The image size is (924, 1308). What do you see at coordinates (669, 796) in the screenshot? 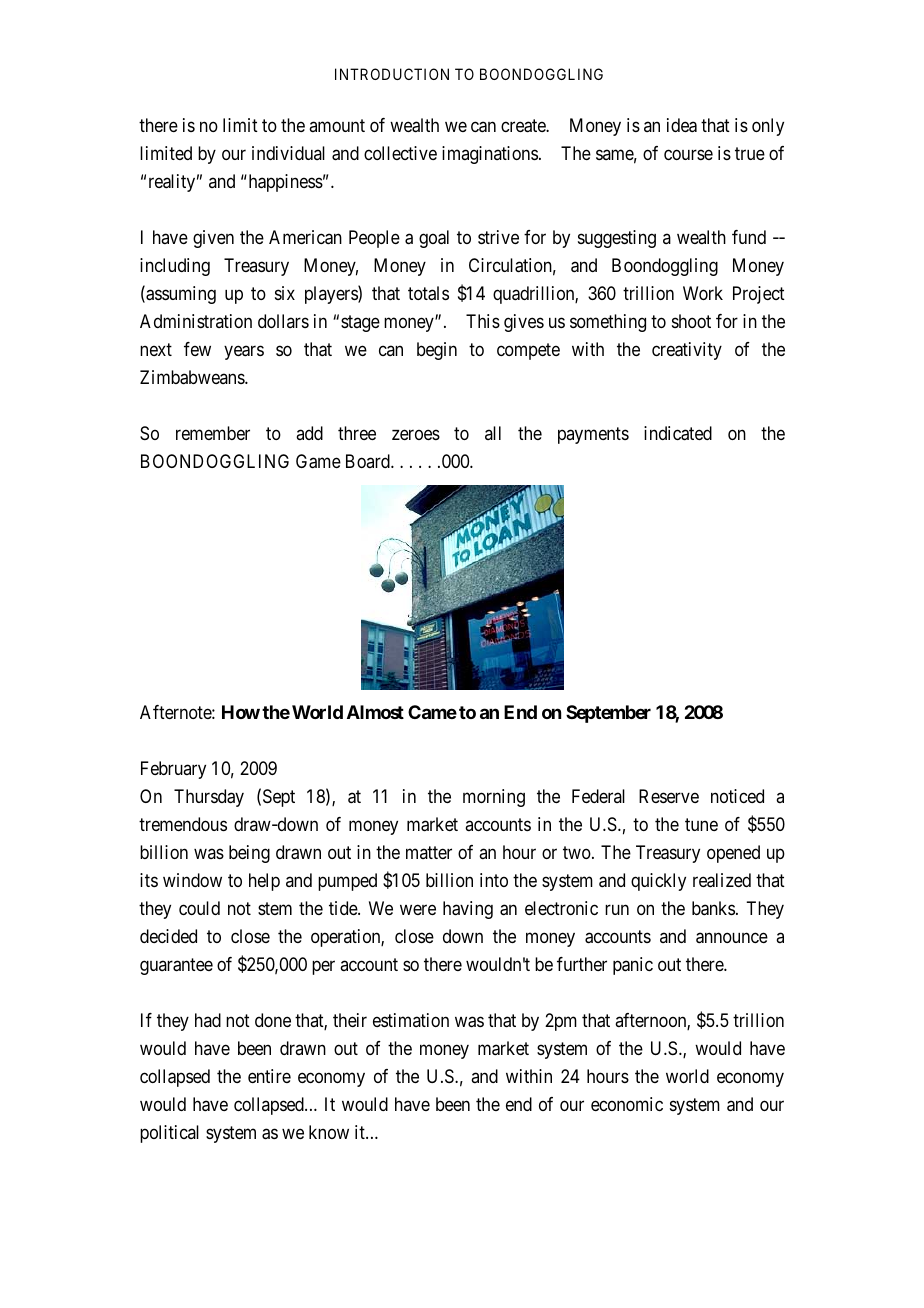
I see `Reserve` at bounding box center [669, 796].
